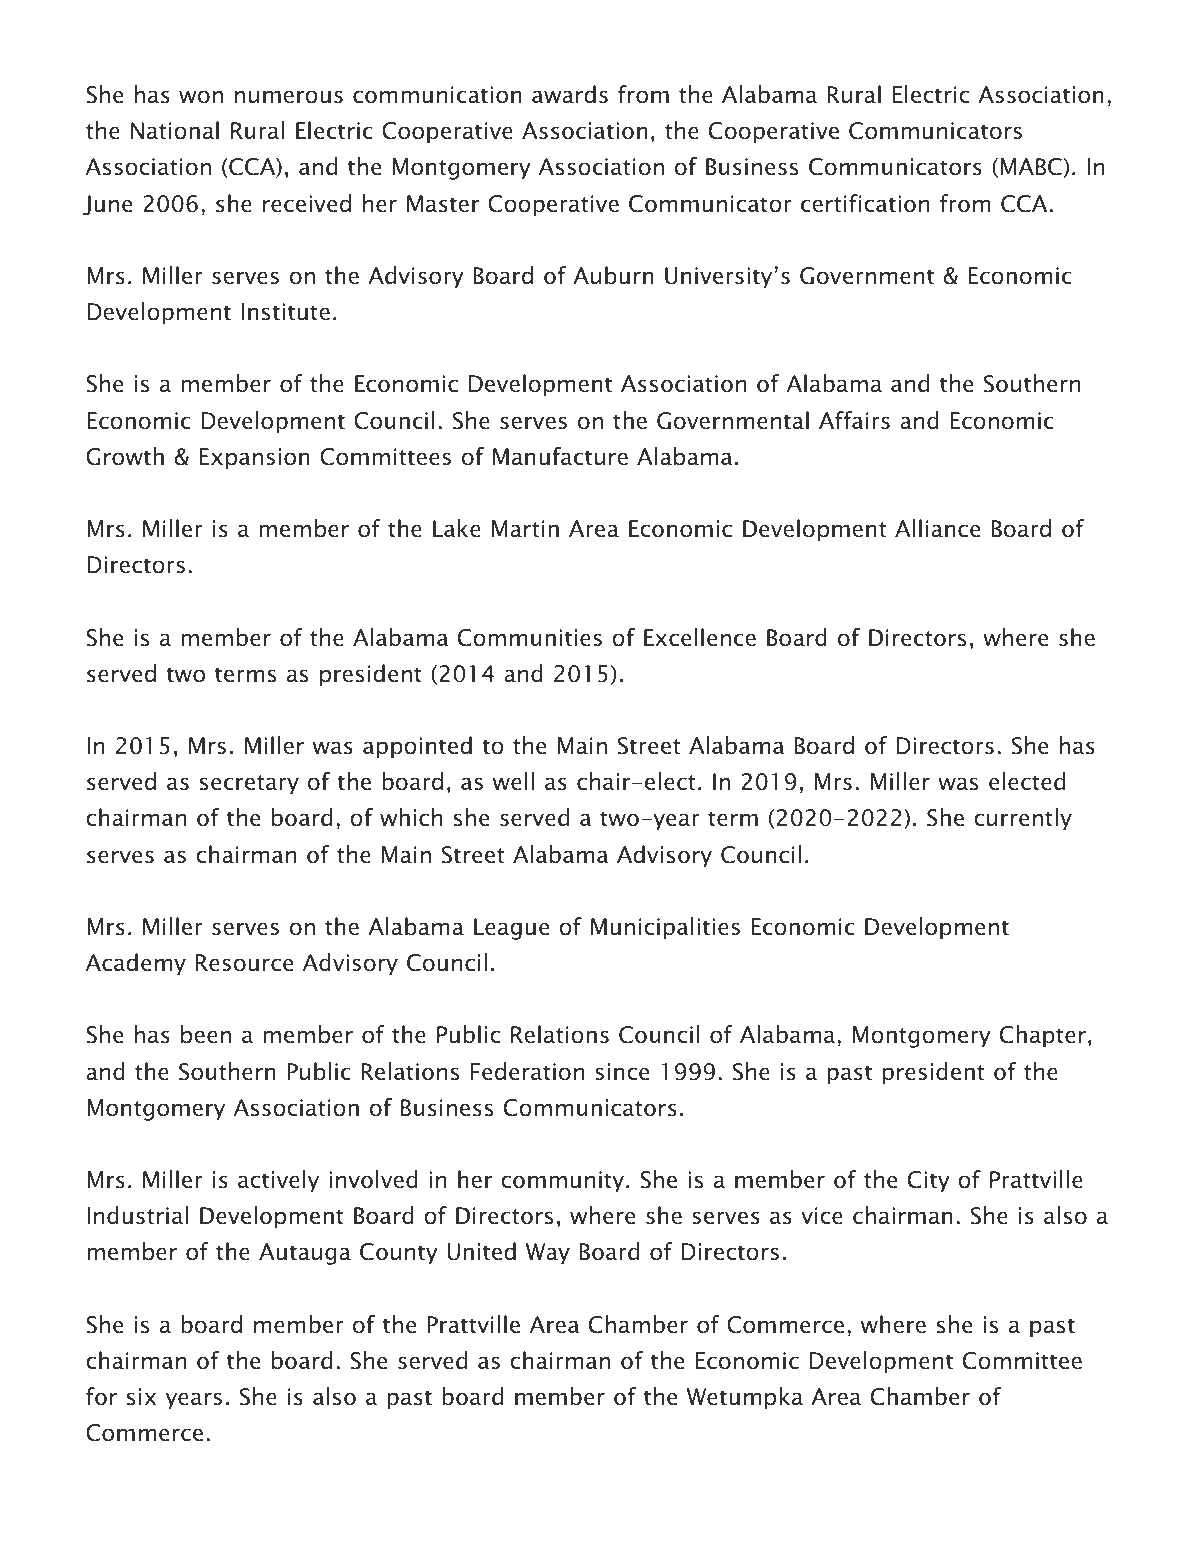  What do you see at coordinates (570, 94) in the page?
I see `awards` at bounding box center [570, 94].
